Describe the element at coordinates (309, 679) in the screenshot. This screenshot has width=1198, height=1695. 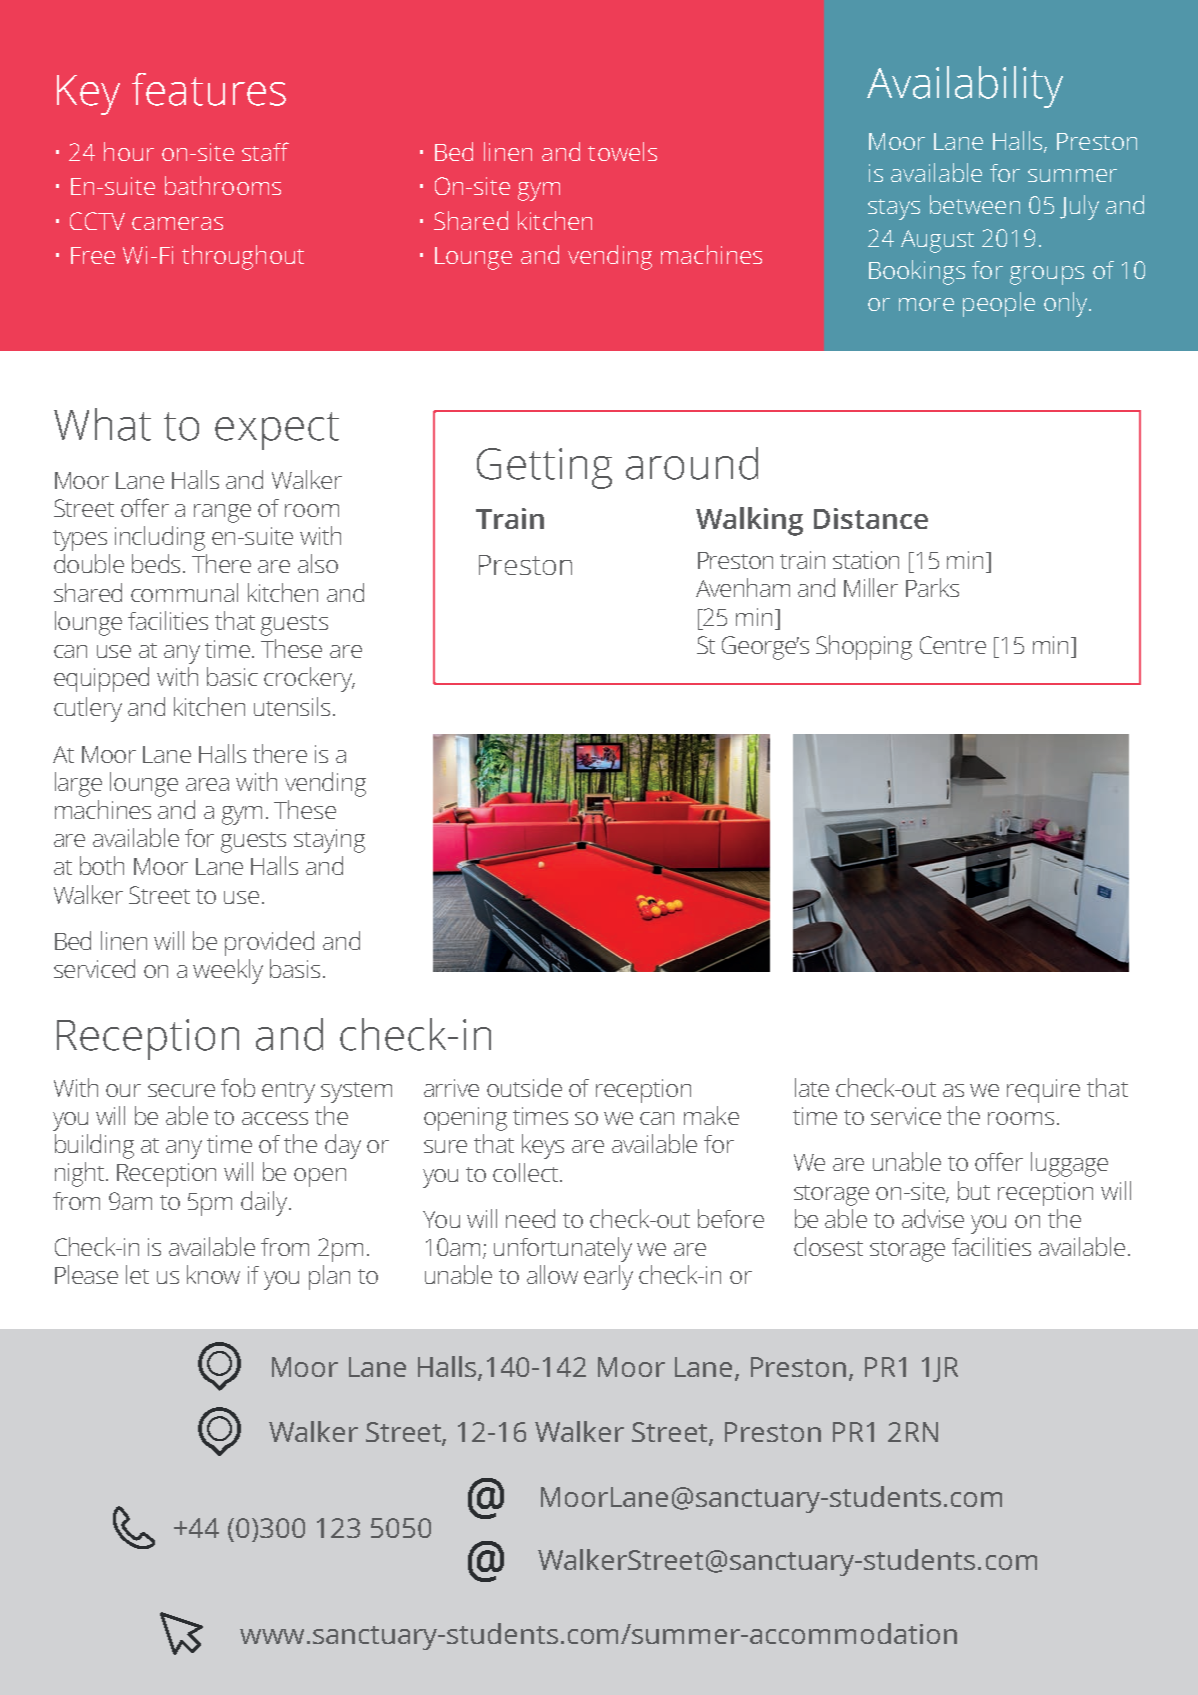
I see `crockery` at that location.
